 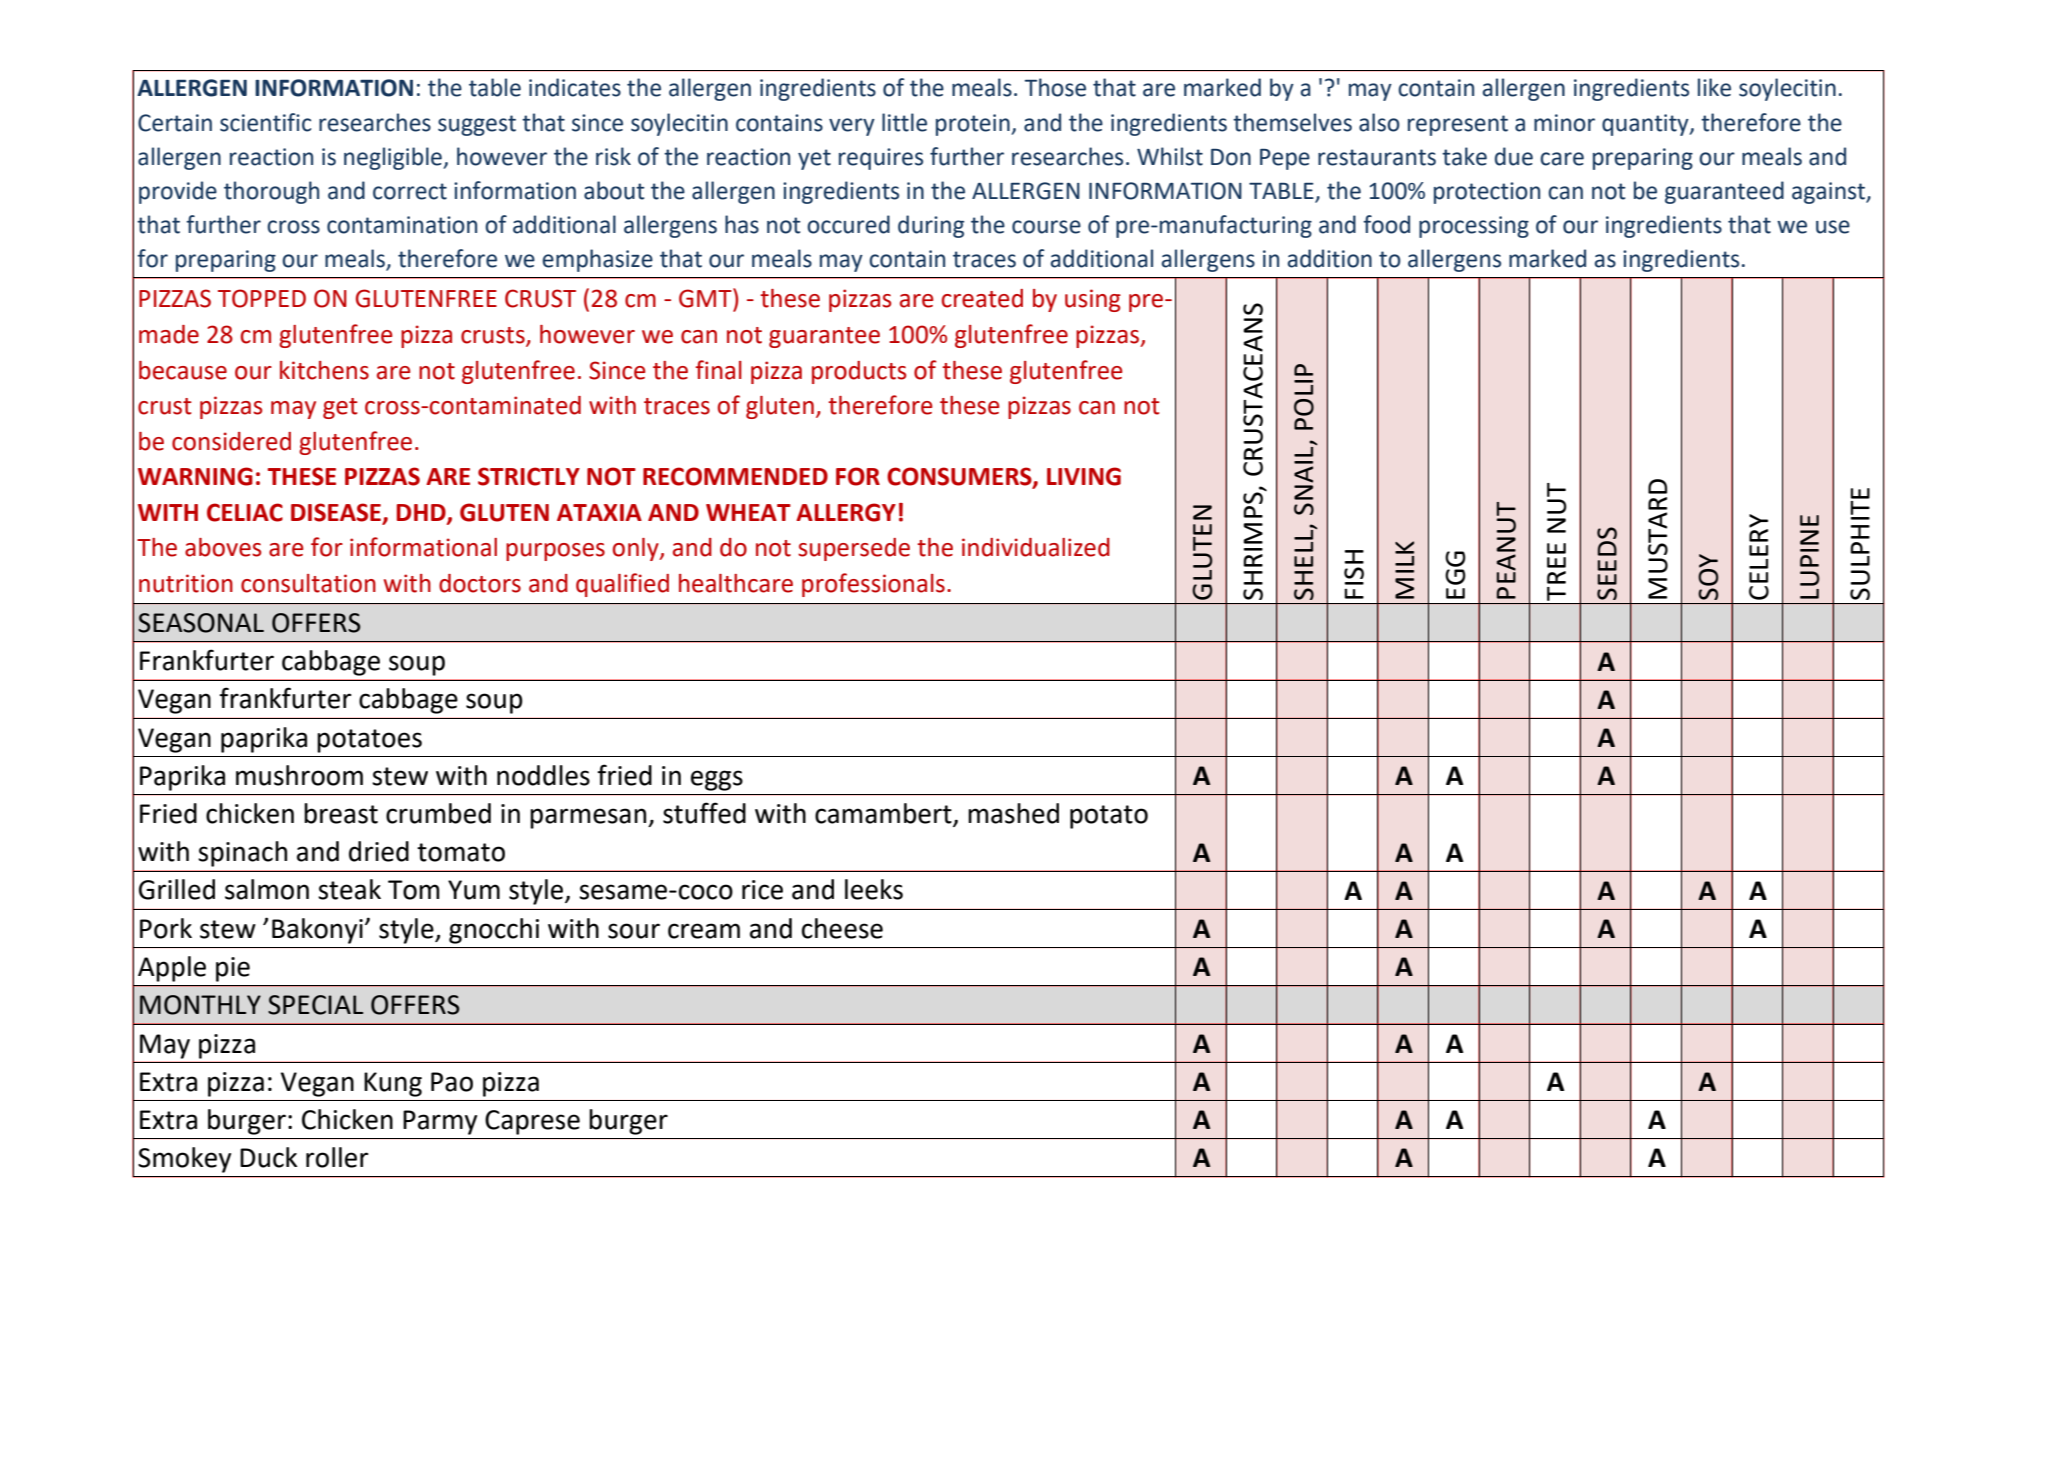 I want to click on quantity, so click(x=1646, y=125).
